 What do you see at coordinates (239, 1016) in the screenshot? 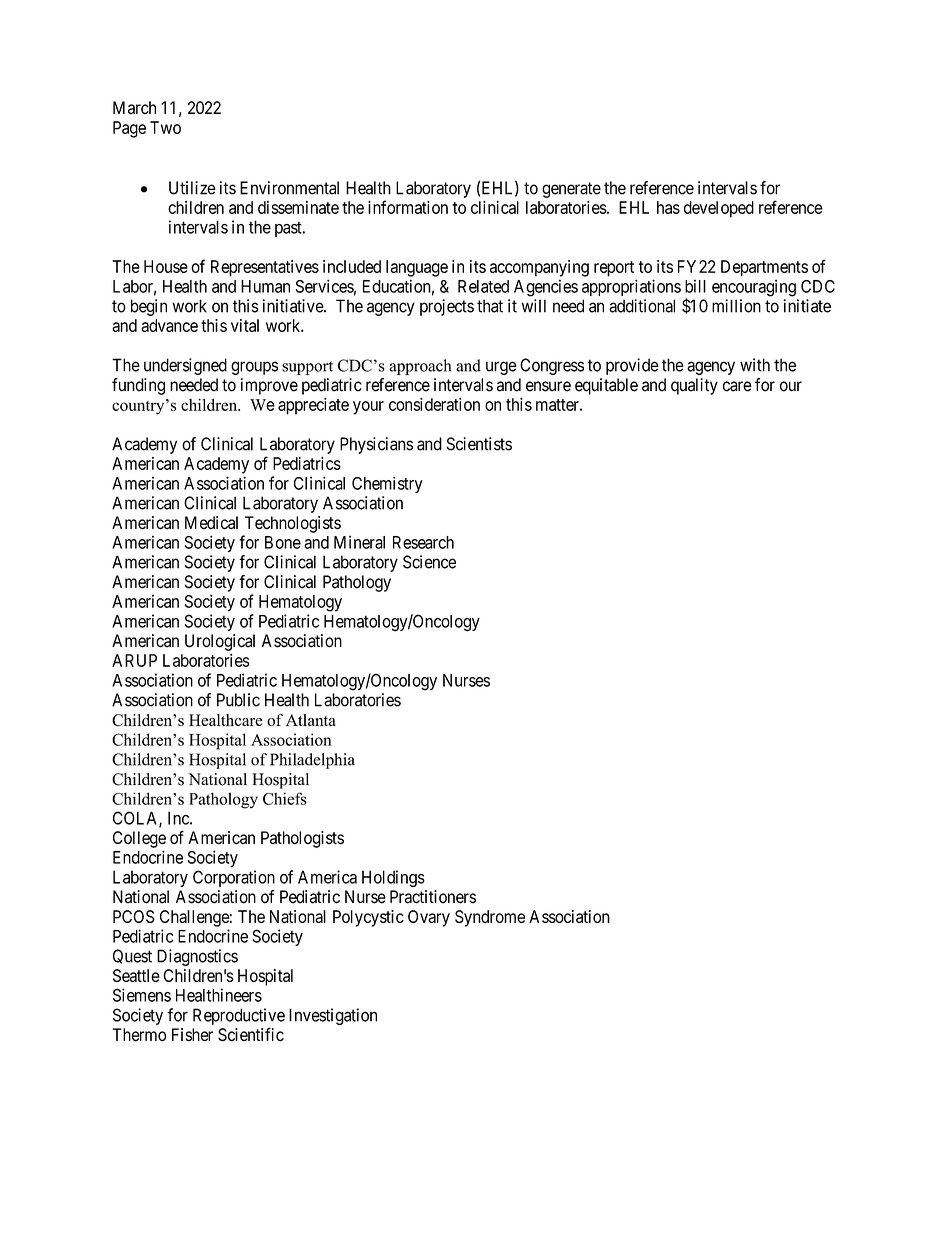
I see `Reproductive` at bounding box center [239, 1016].
